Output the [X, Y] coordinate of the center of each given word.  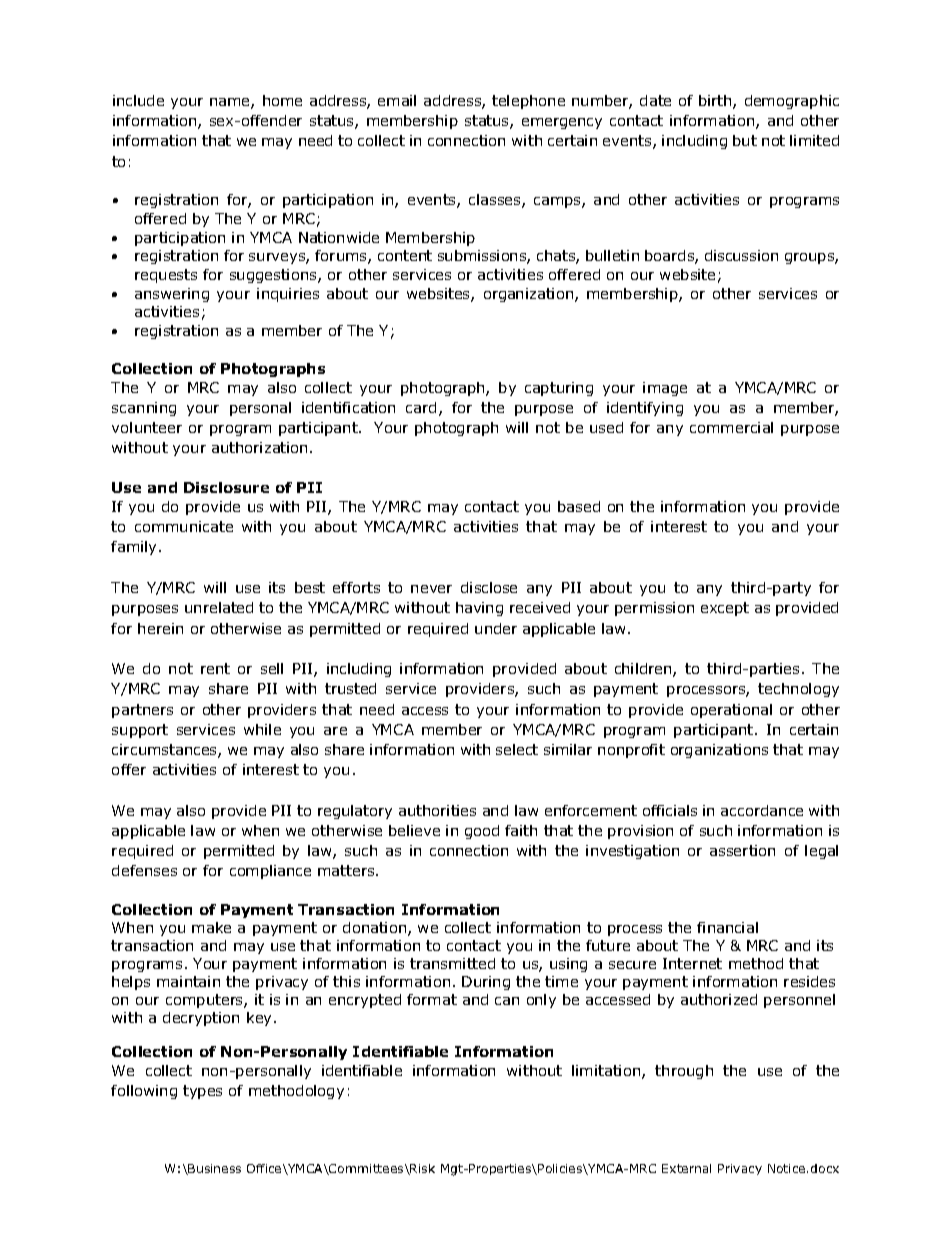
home [282, 100]
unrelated [219, 607]
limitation [607, 1072]
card [421, 407]
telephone [528, 102]
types [202, 1092]
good [482, 832]
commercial [731, 427]
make [211, 927]
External [686, 1168]
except [725, 609]
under [496, 628]
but [745, 140]
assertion [742, 850]
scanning [144, 409]
